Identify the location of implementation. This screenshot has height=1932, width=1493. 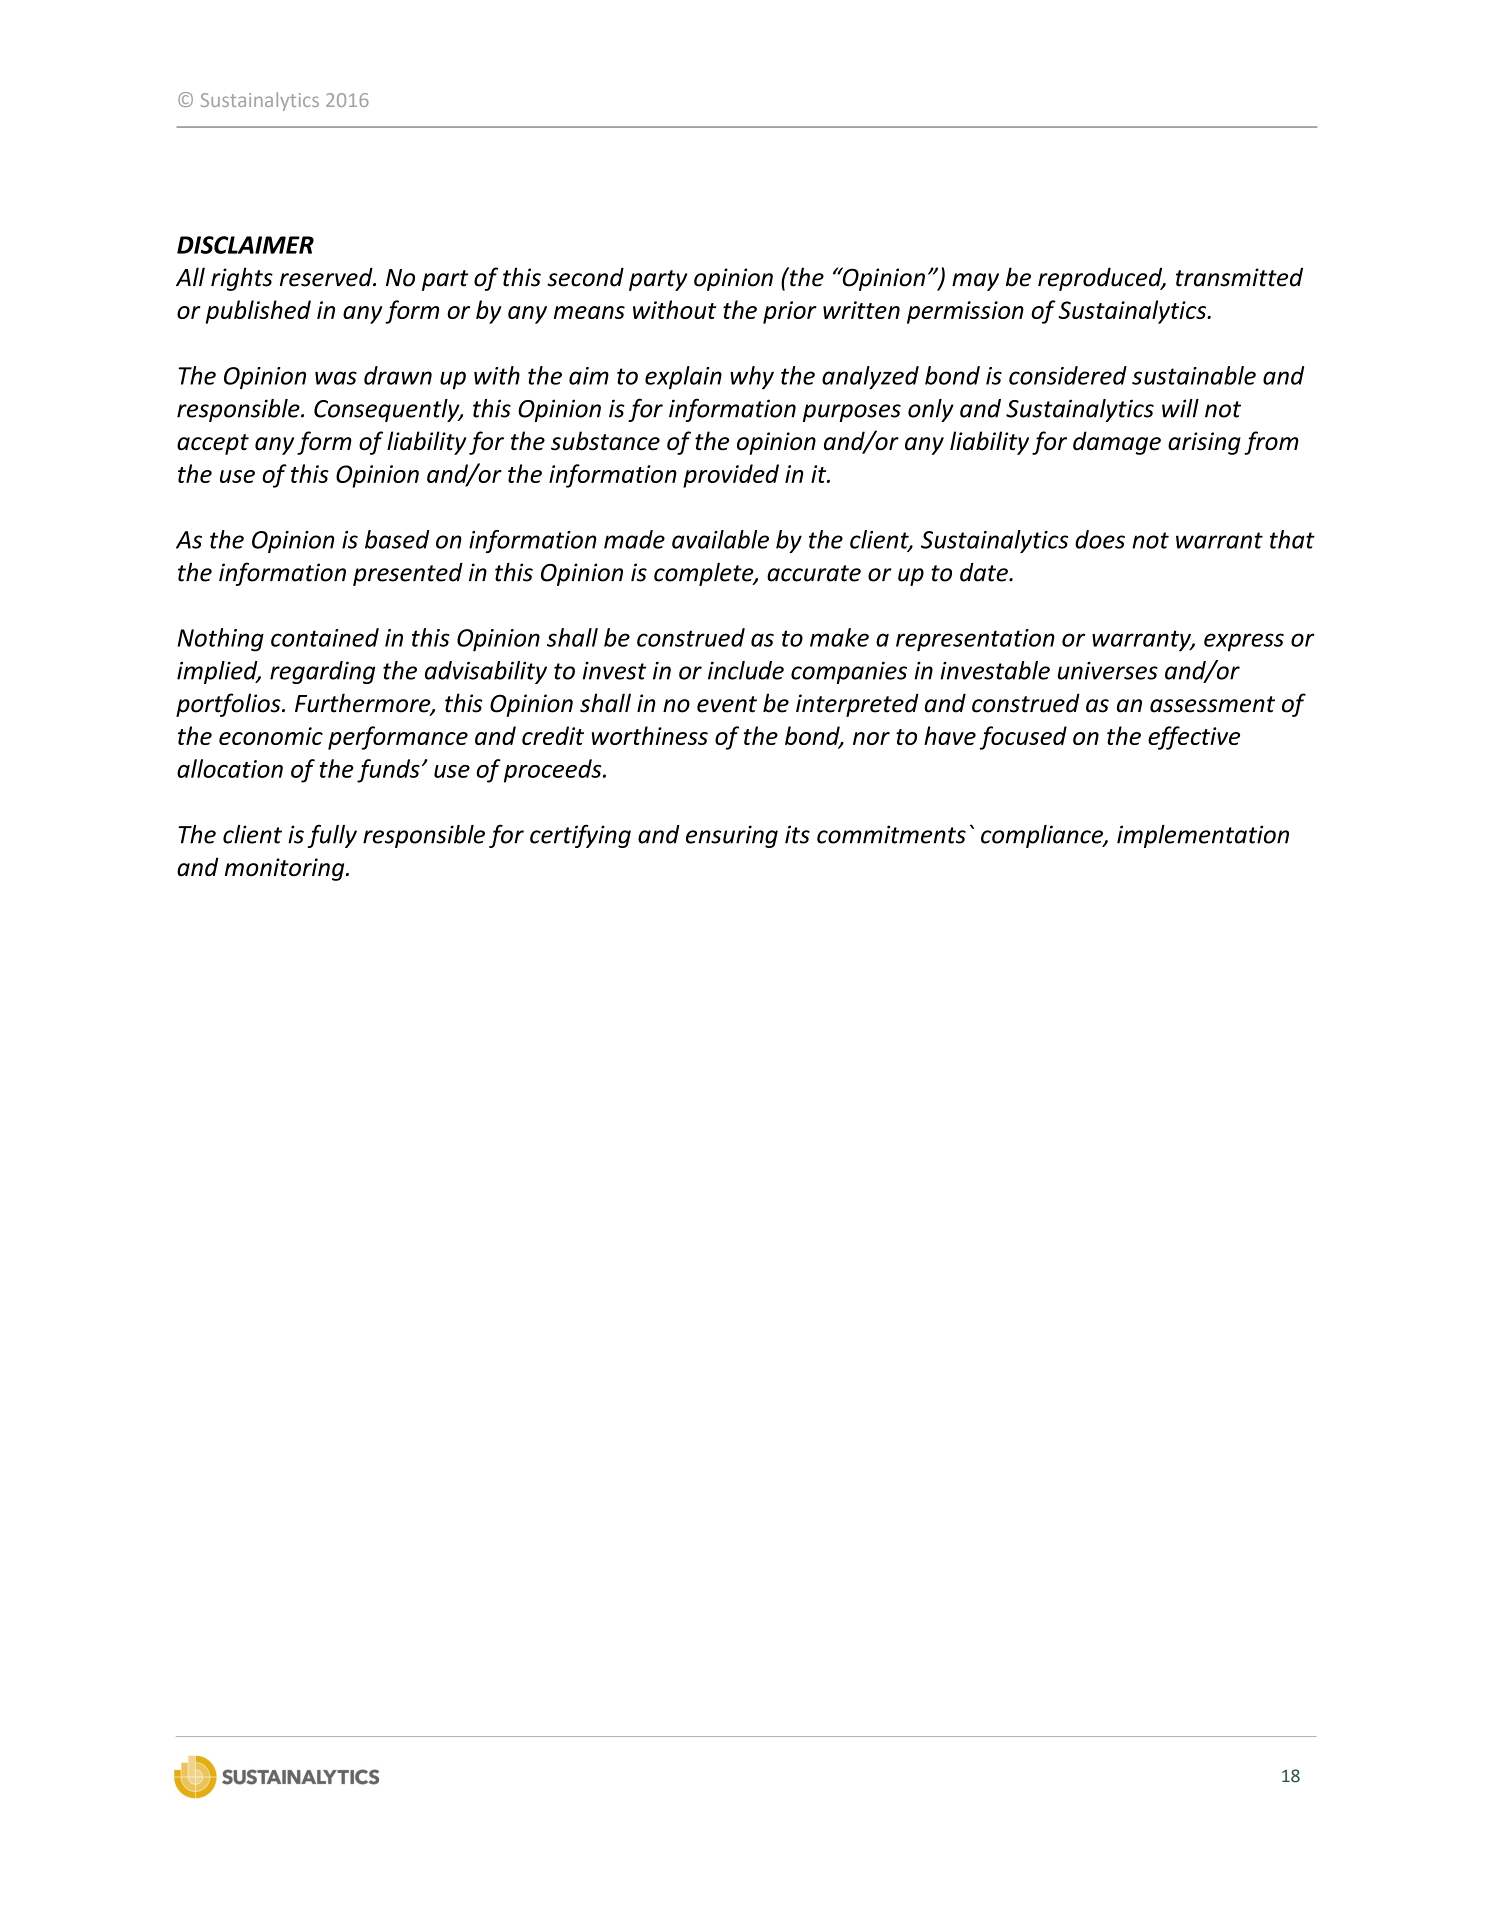
(1203, 836).
